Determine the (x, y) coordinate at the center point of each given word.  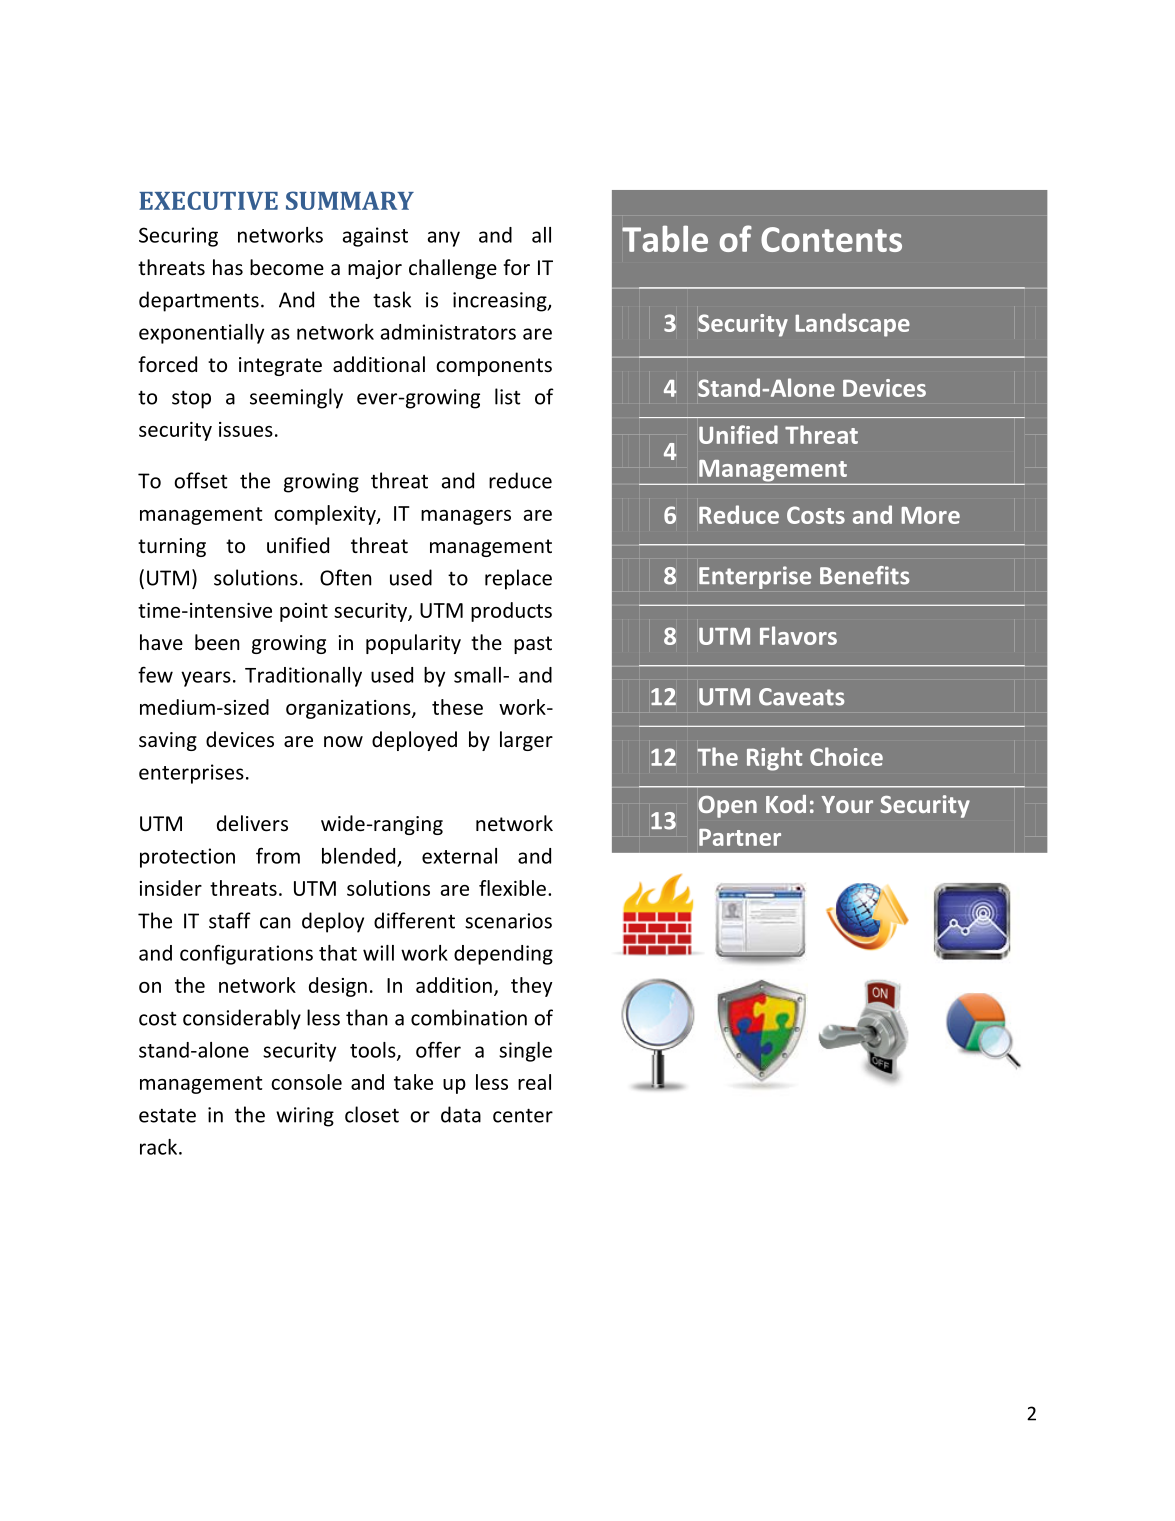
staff (230, 920)
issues (246, 429)
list (508, 396)
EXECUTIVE (208, 200)
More (930, 515)
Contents (831, 239)
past (533, 645)
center (523, 1115)
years (206, 679)
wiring (305, 1117)
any (444, 239)
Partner (740, 837)
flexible (512, 888)
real (534, 1082)
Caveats (802, 697)
